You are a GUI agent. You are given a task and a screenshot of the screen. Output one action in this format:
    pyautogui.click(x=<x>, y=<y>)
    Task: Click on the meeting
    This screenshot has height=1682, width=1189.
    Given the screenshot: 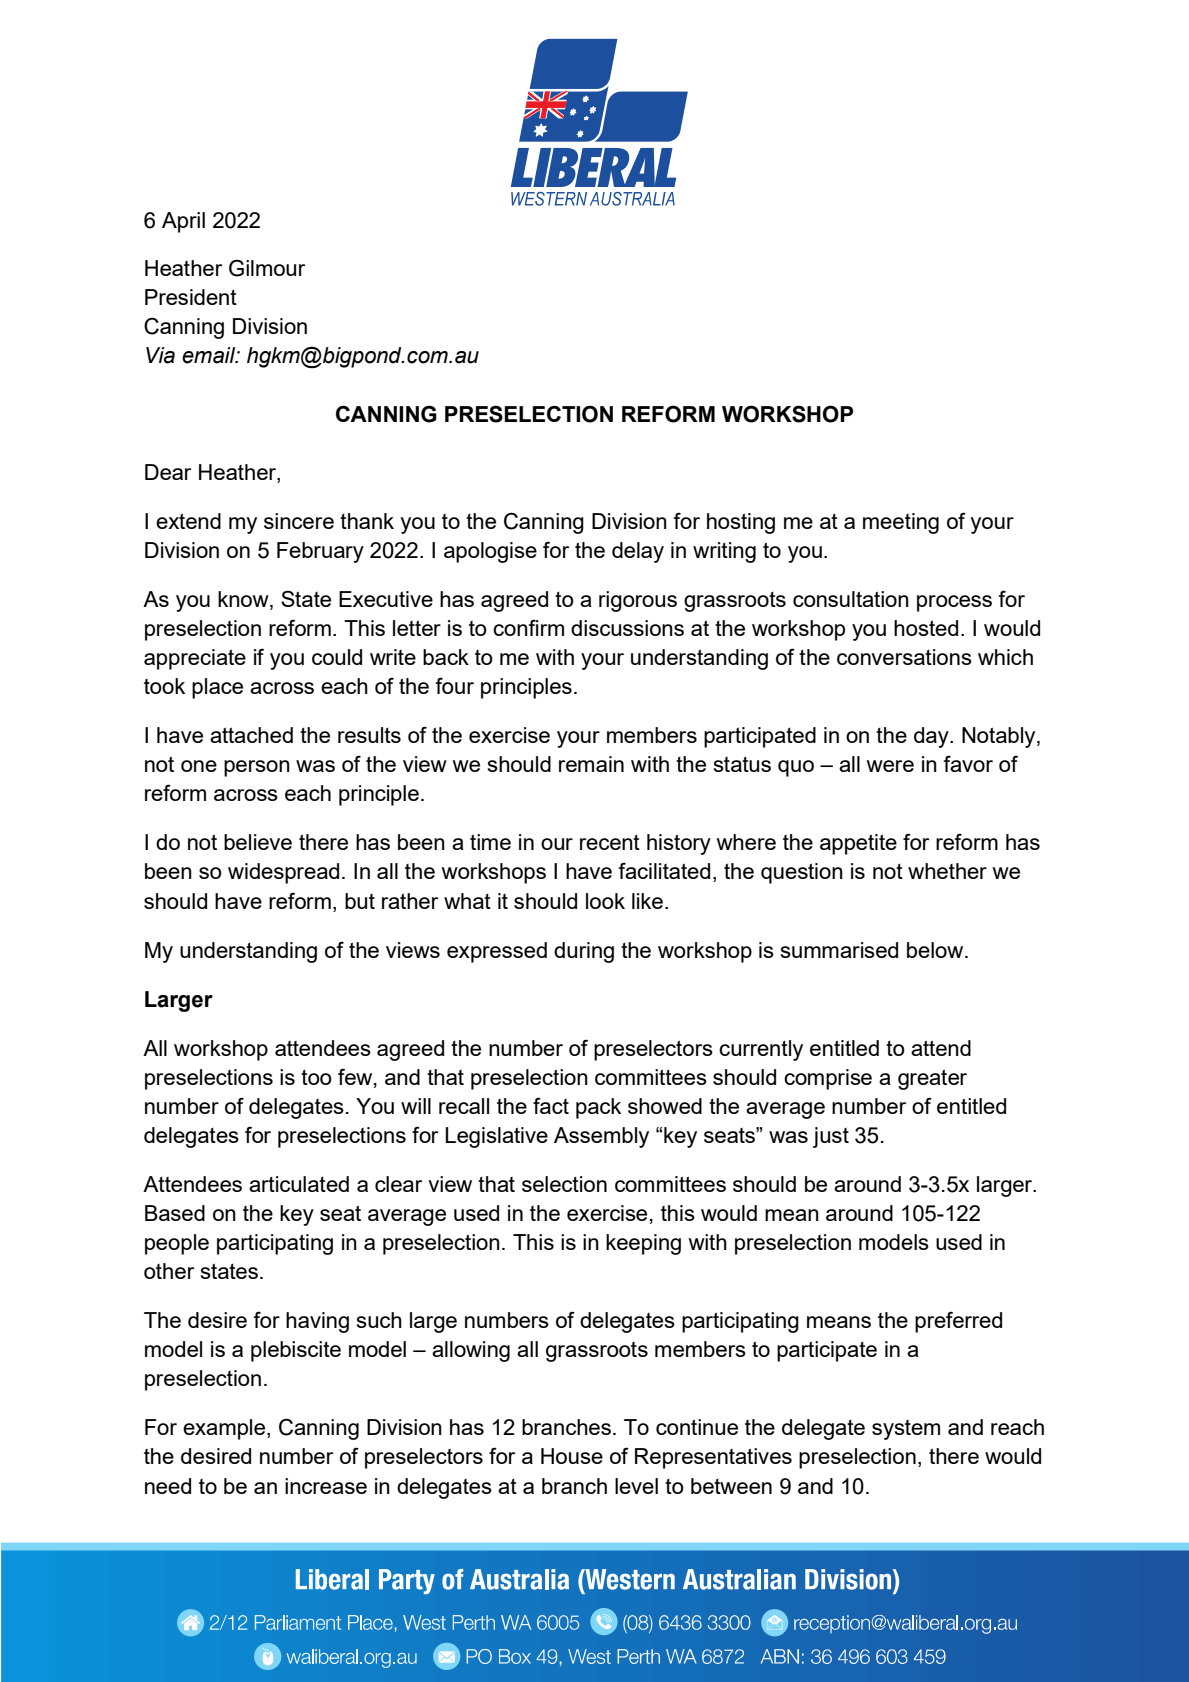 What is the action you would take?
    pyautogui.click(x=901, y=523)
